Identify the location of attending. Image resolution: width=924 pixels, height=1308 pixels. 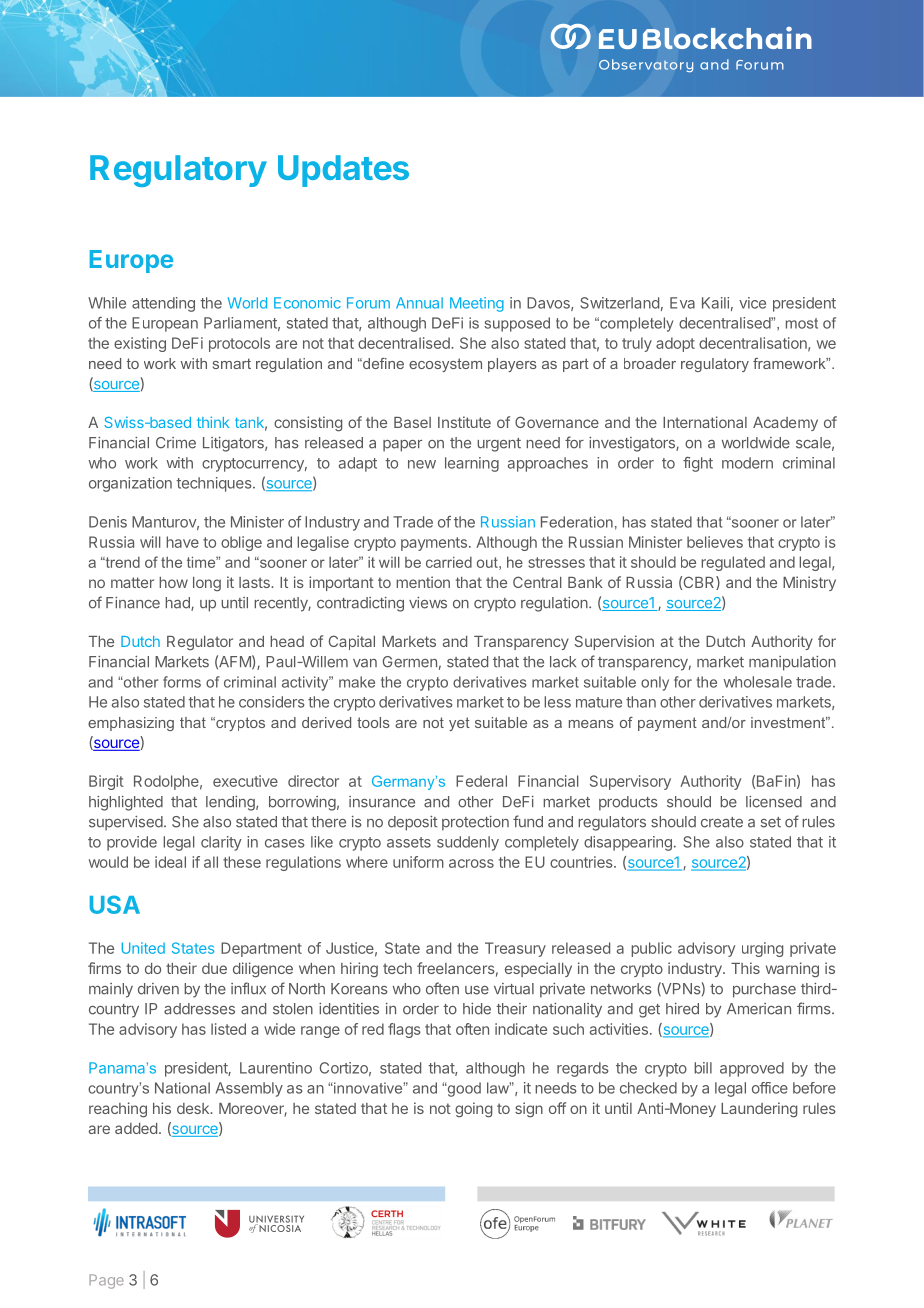
(163, 304).
